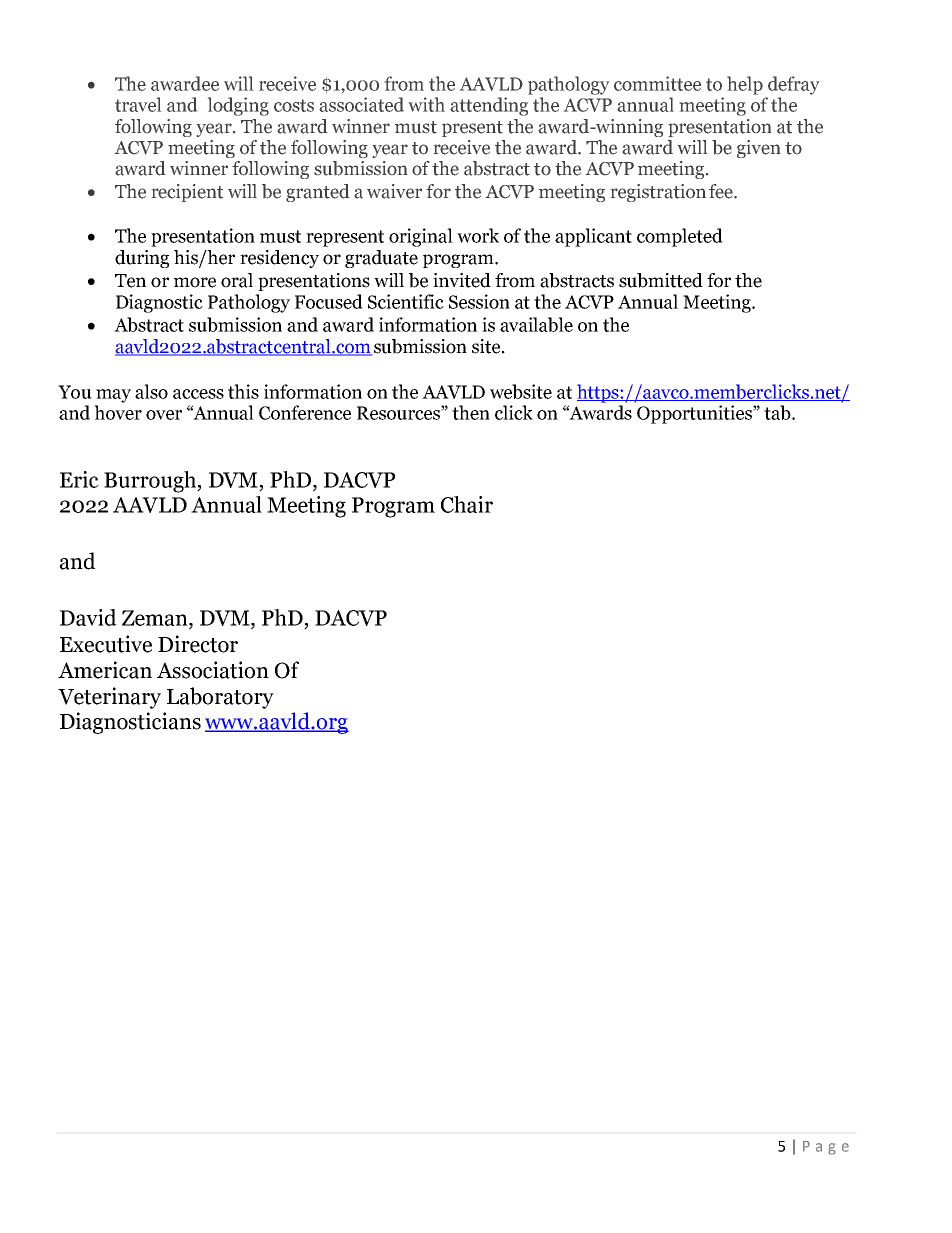  What do you see at coordinates (220, 698) in the page?
I see `Laboratory` at bounding box center [220, 698].
